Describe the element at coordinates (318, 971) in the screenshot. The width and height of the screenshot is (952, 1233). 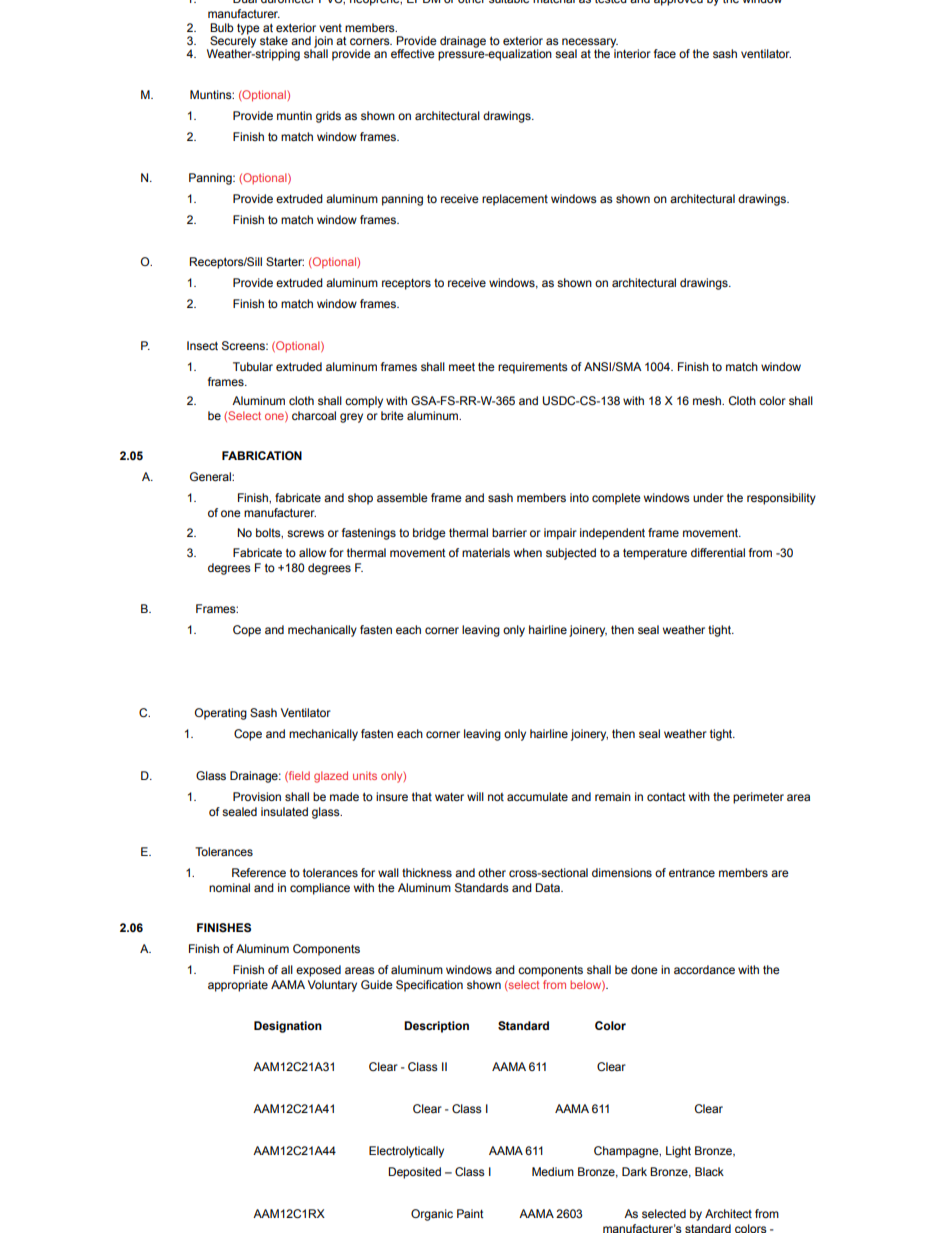
I see `exposed` at that location.
